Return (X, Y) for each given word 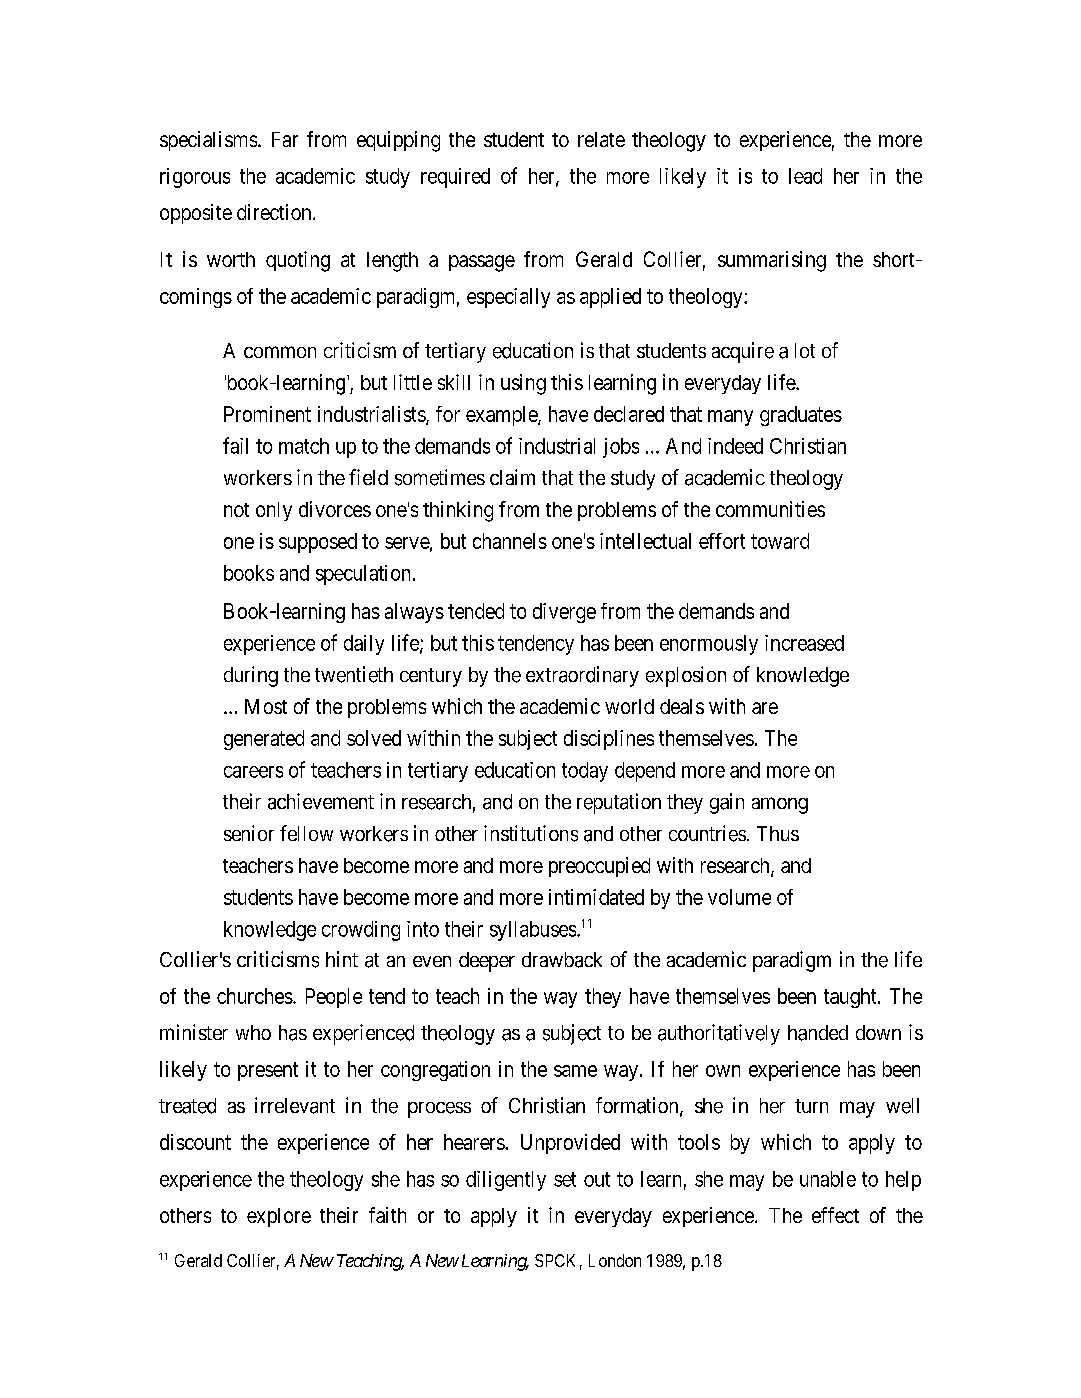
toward (780, 541)
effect (835, 1215)
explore (279, 1217)
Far (285, 139)
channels (510, 541)
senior (249, 833)
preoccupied (599, 867)
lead (805, 176)
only (274, 511)
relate (601, 139)
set (565, 1179)
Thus (778, 833)
